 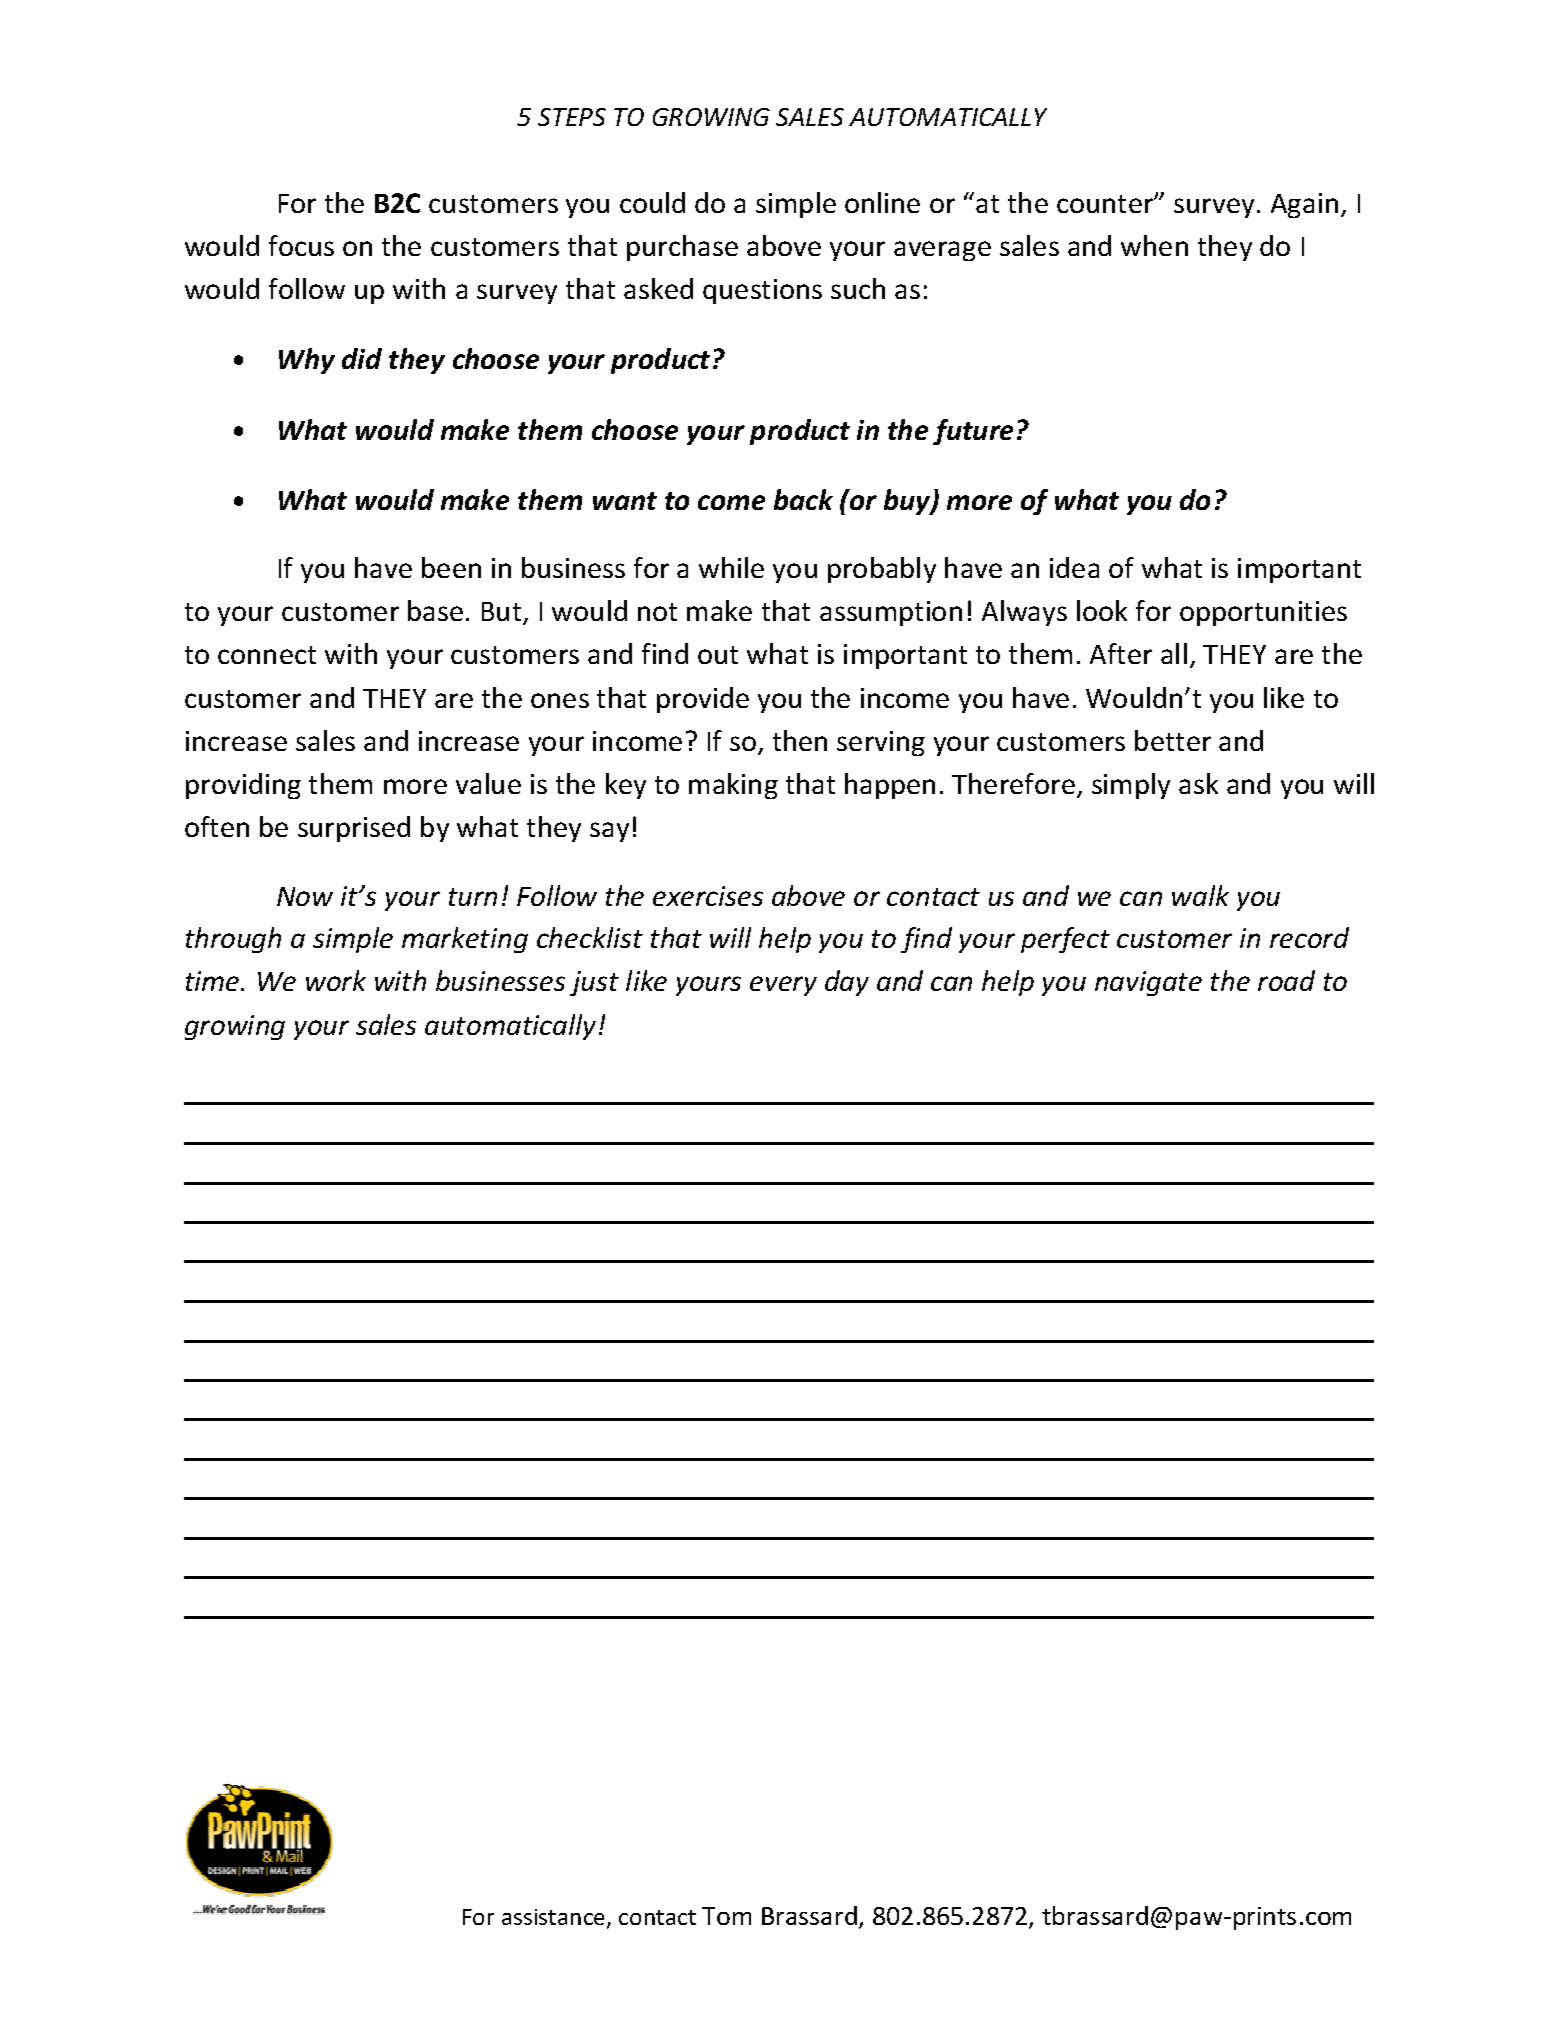 I want to click on navigate, so click(x=1148, y=983).
